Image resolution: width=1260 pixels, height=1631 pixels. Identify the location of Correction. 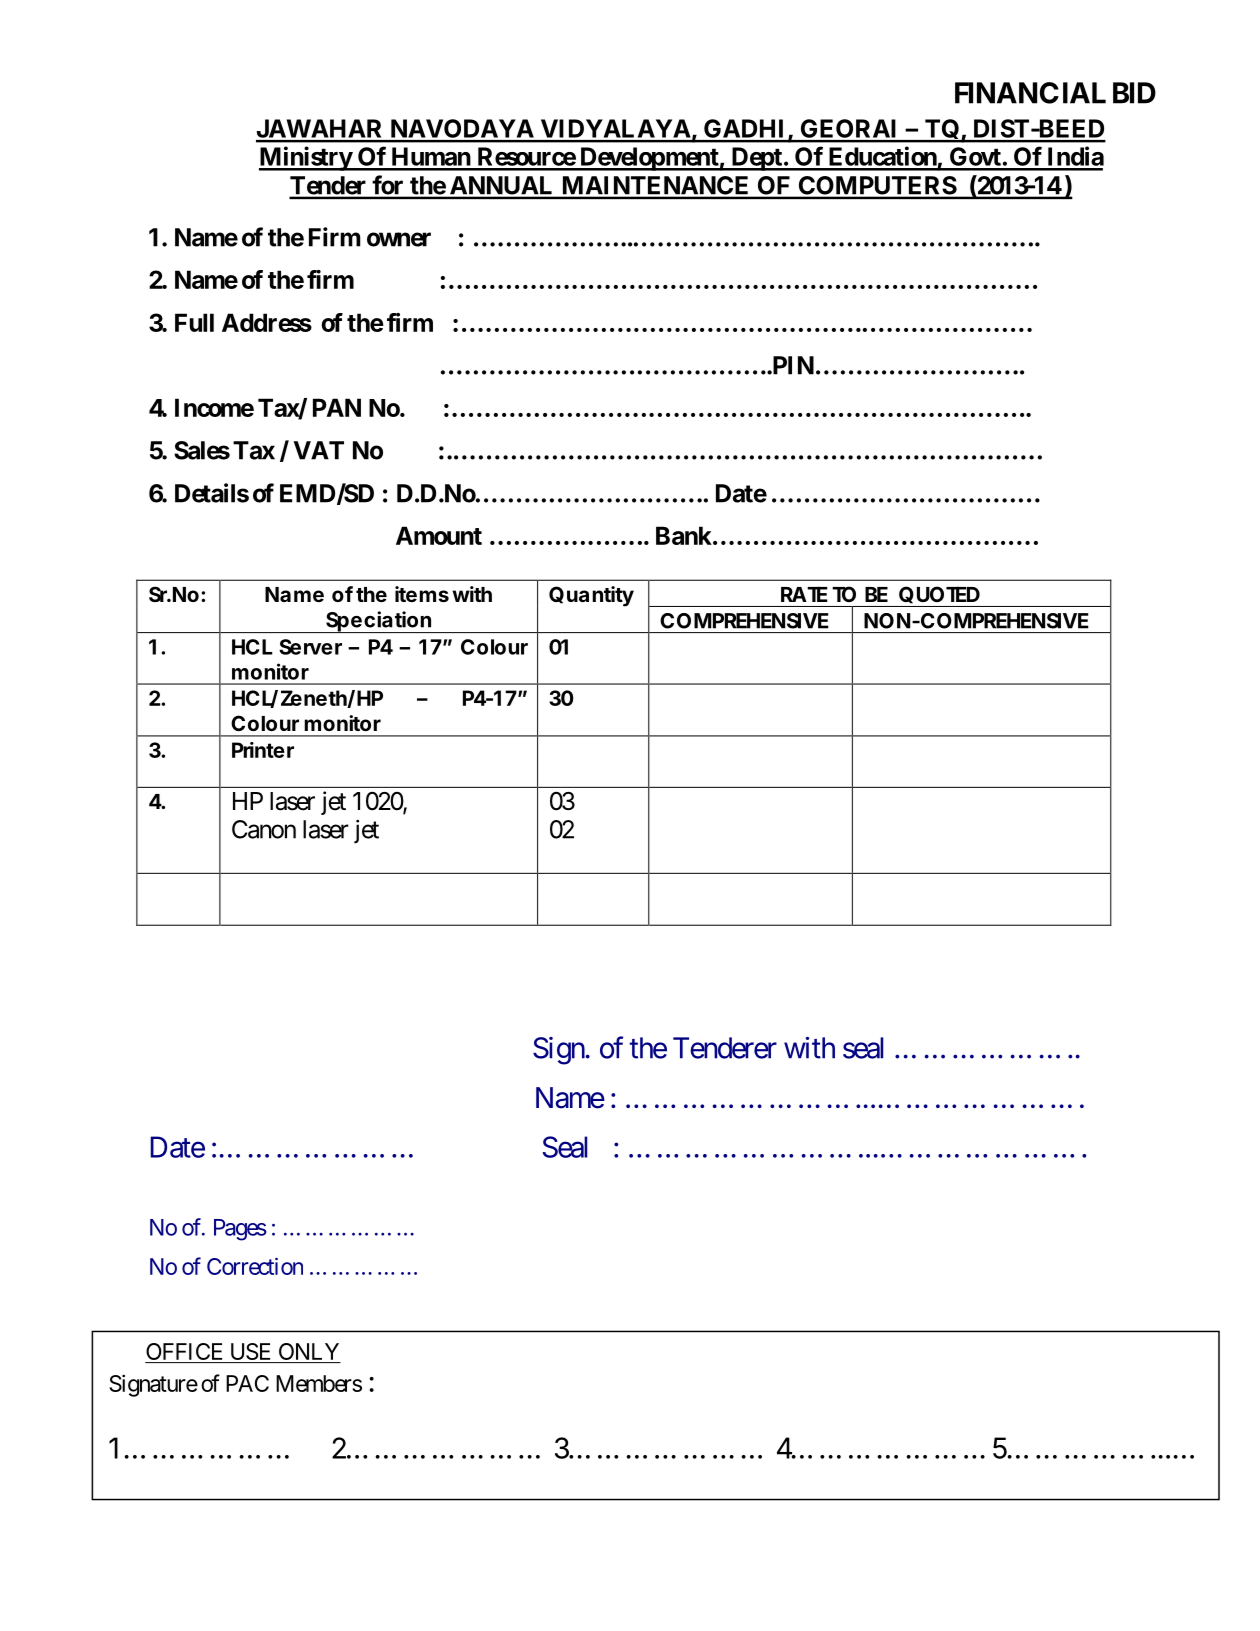
(255, 1266).
